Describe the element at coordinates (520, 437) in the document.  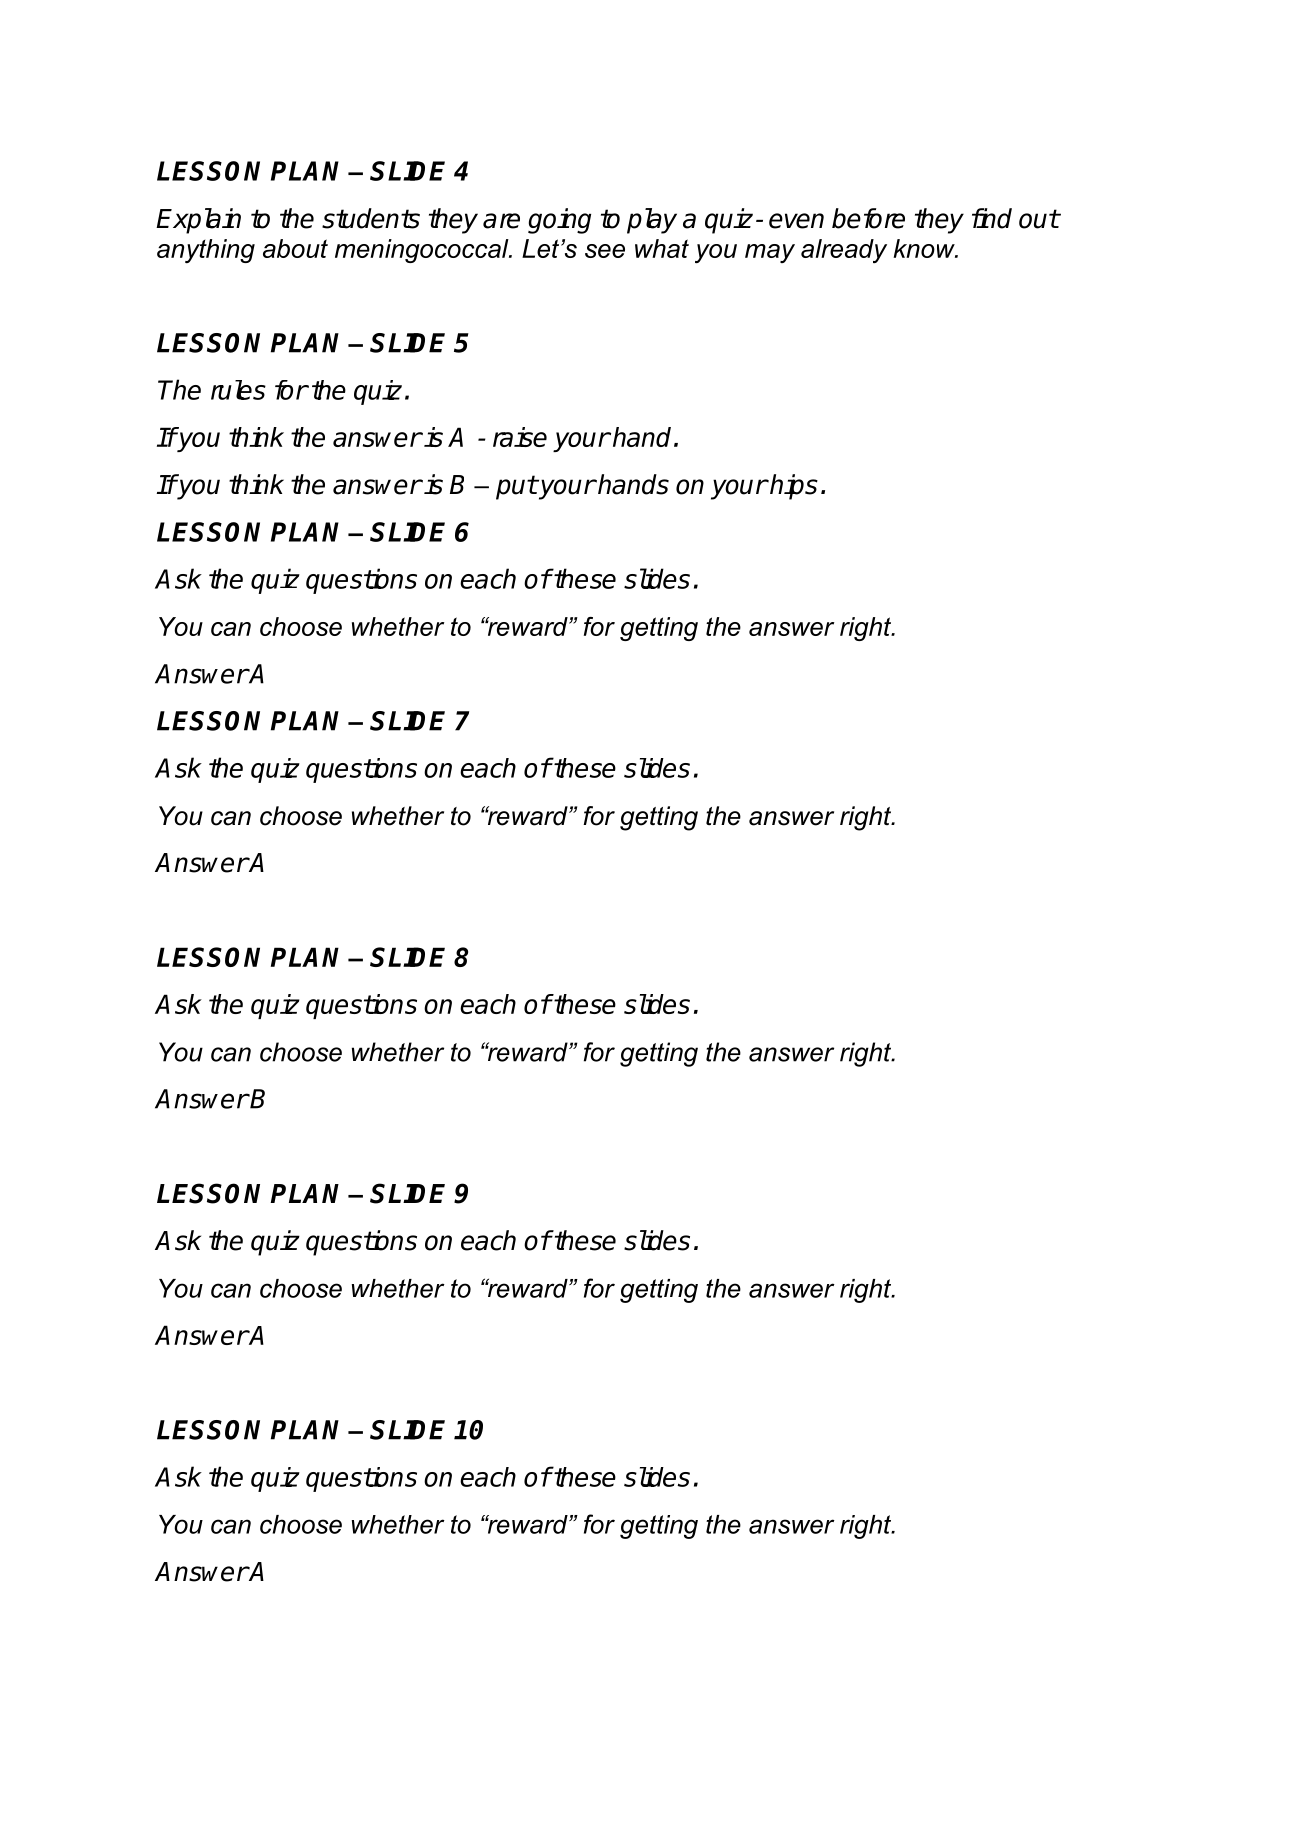
I see `raise` at that location.
